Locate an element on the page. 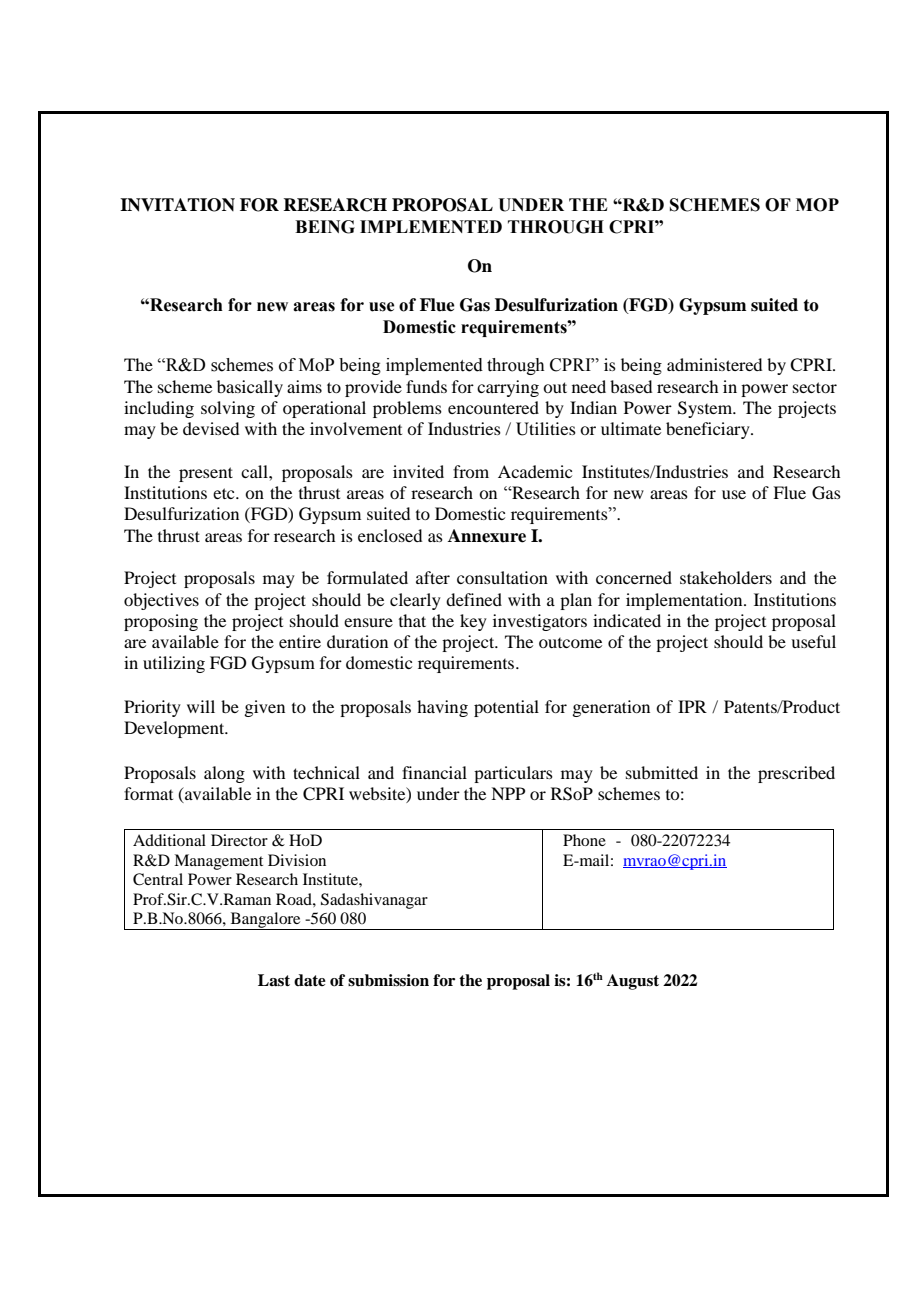 This page has height=1308, width=924. beneficiary is located at coordinates (709, 430).
